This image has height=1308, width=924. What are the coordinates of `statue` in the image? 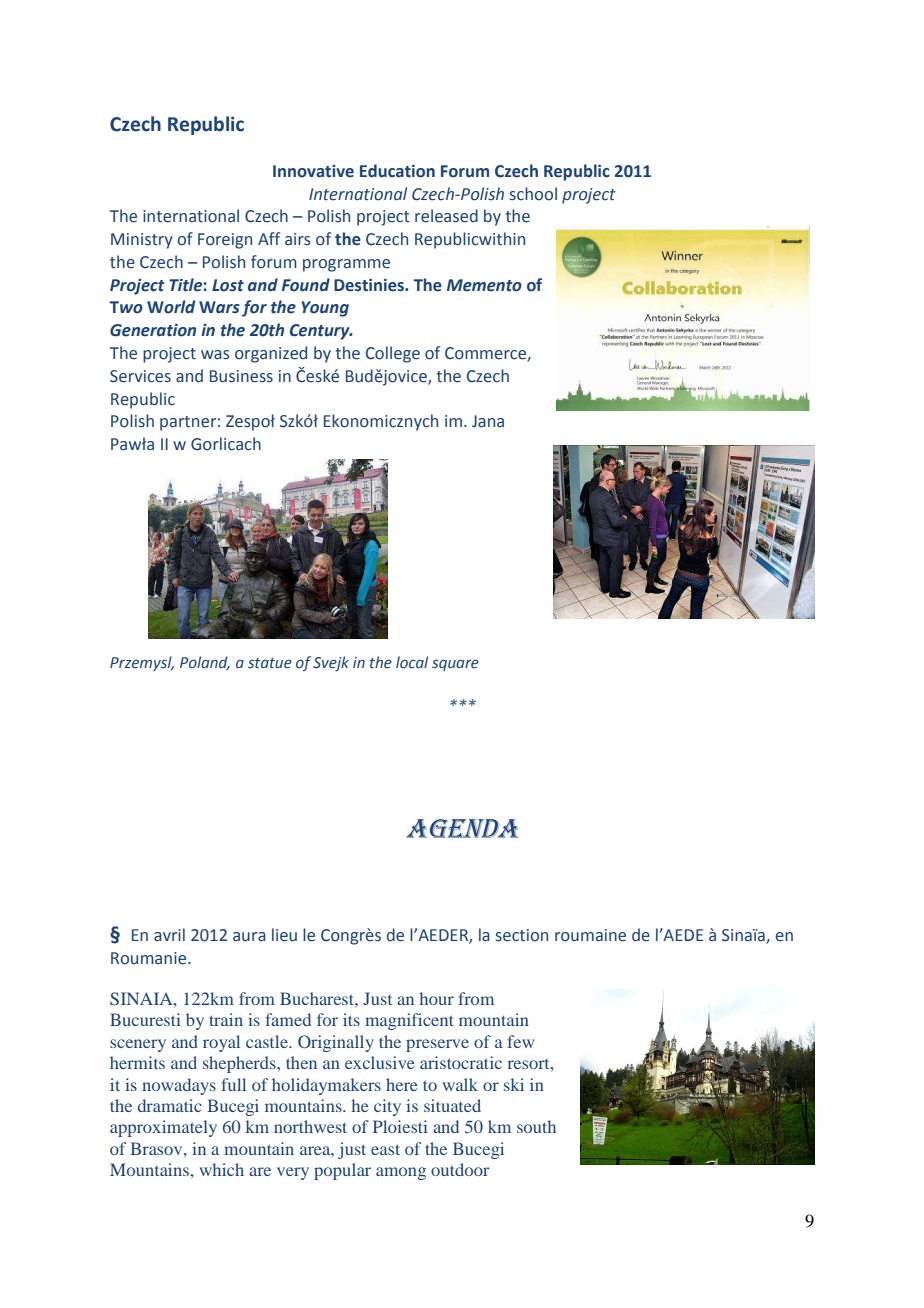 It's located at (270, 663).
